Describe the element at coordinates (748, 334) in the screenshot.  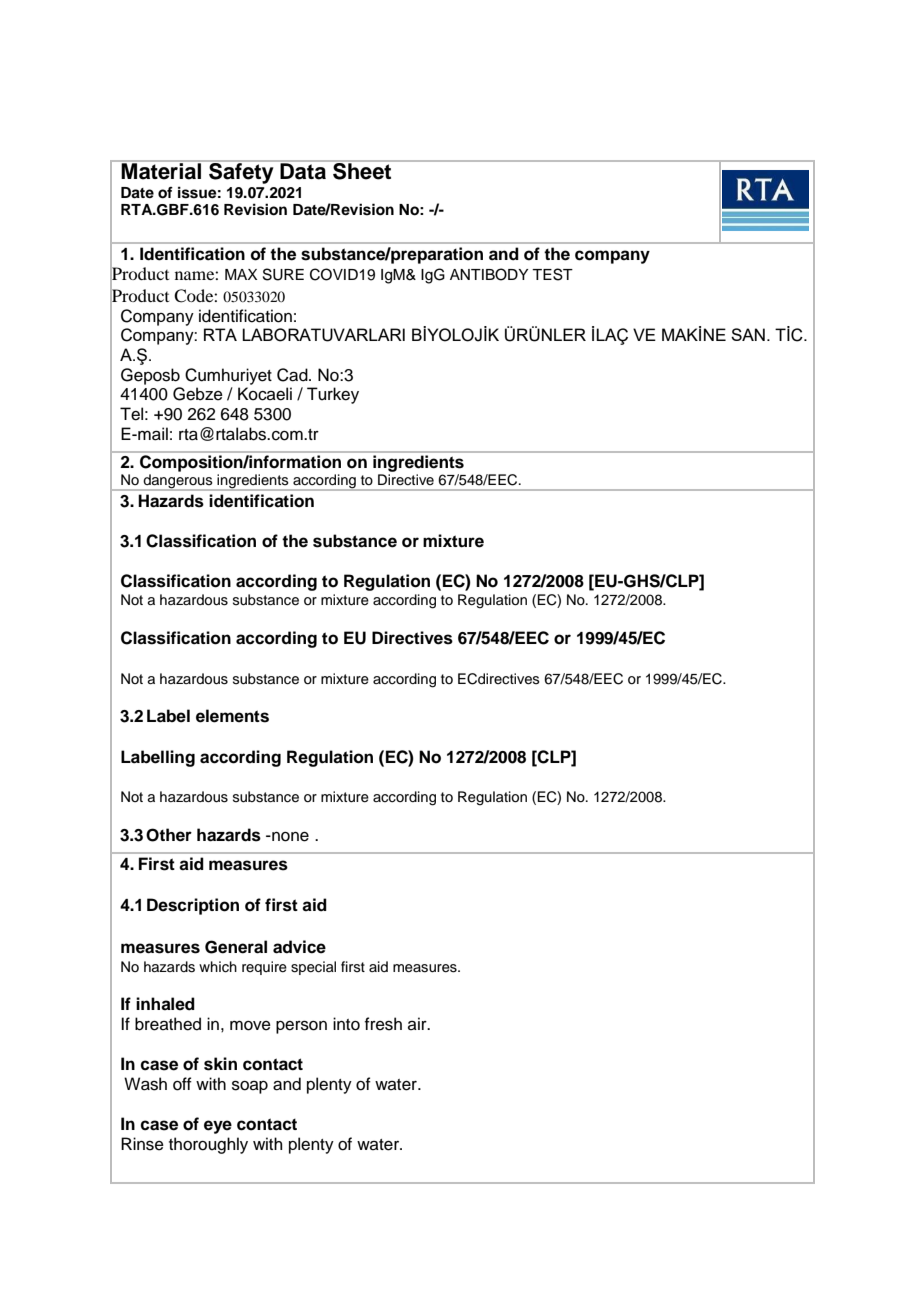
I see `SAN` at that location.
